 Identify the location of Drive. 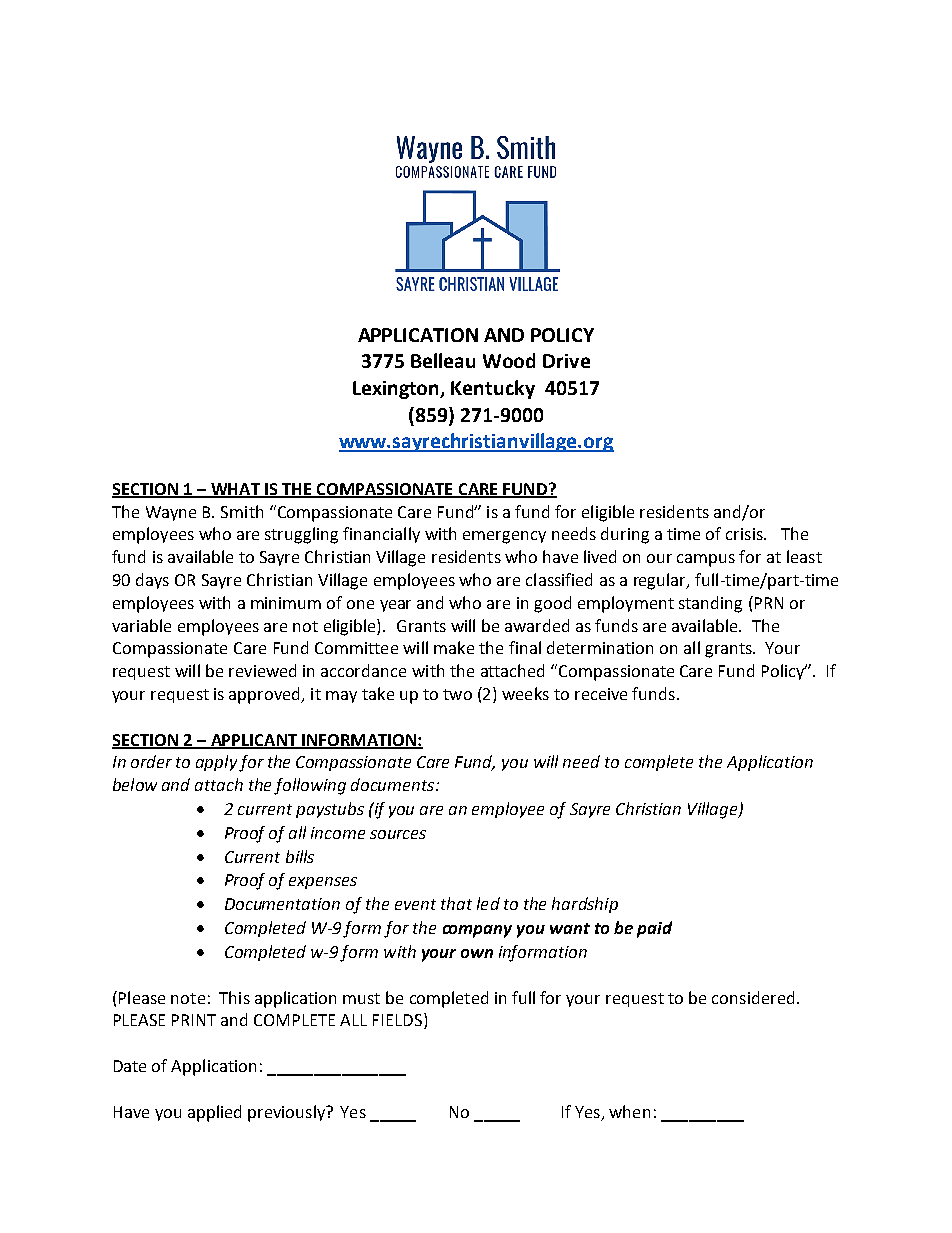
(566, 361).
